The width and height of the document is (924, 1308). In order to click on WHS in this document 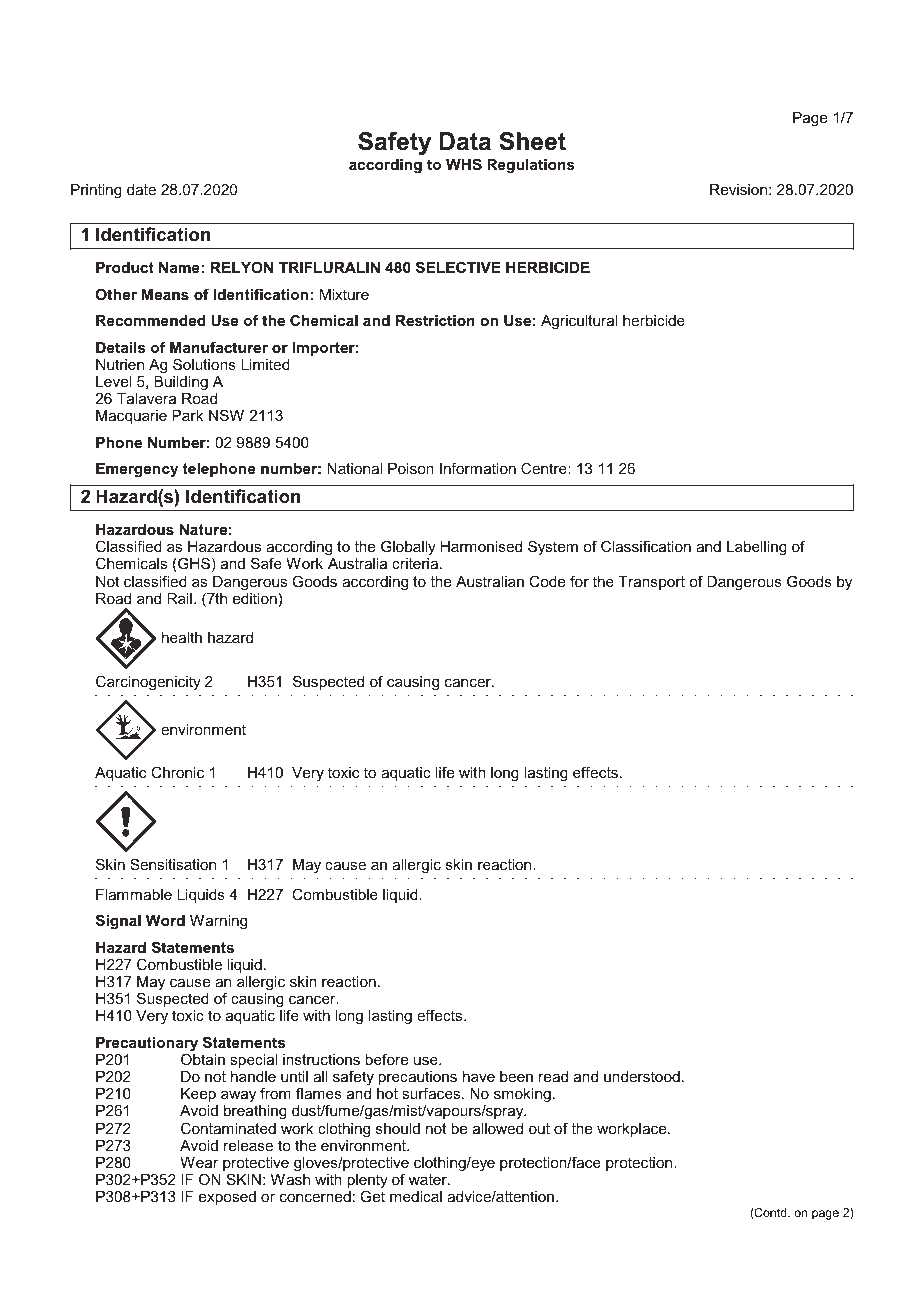, I will do `click(464, 164)`.
